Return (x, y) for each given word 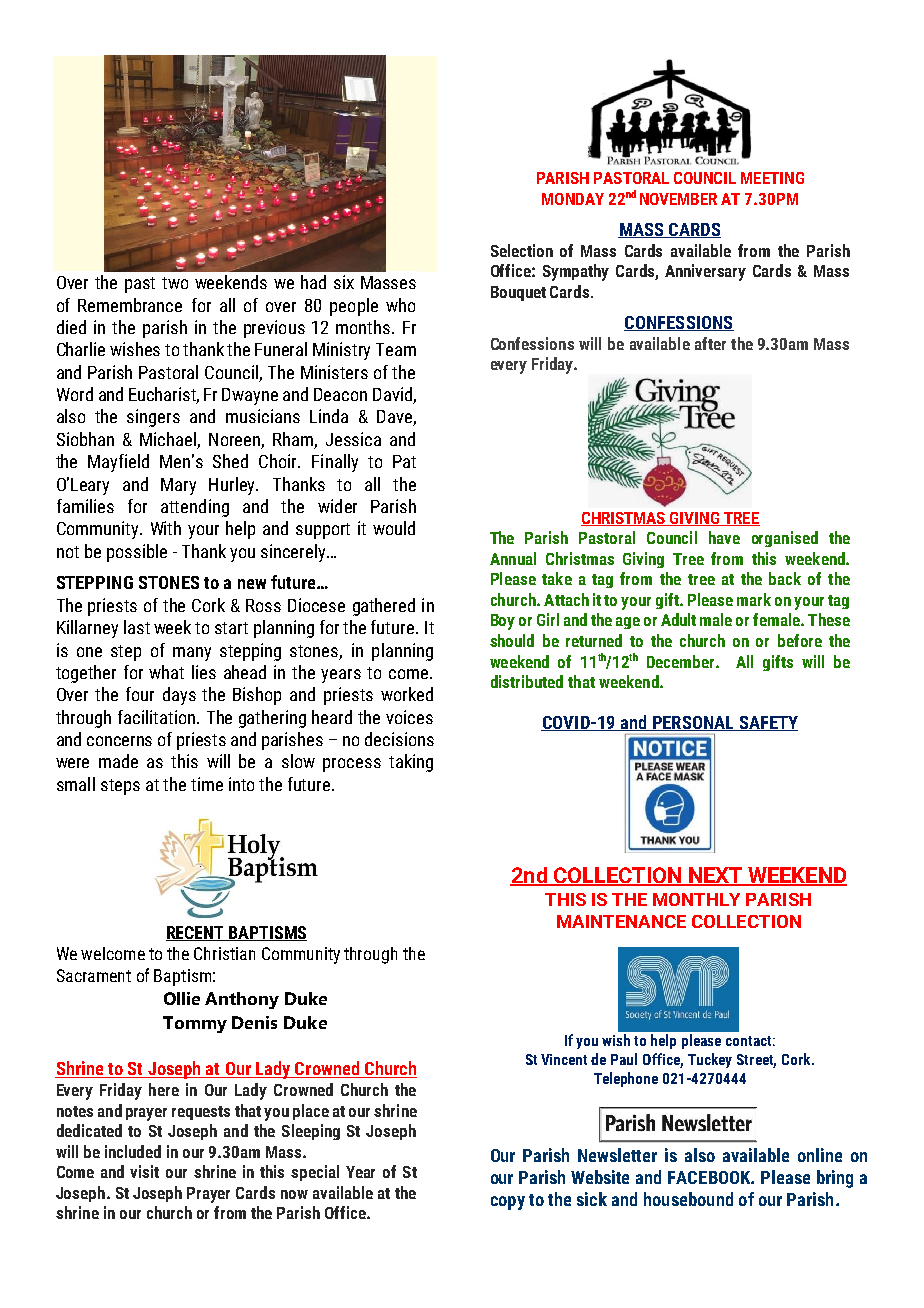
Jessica (353, 439)
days (179, 696)
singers (153, 418)
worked (407, 694)
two (175, 283)
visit (144, 1171)
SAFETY (767, 723)
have (724, 537)
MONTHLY (696, 899)
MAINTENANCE (621, 921)
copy (508, 1203)
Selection (522, 250)
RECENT (196, 933)
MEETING (772, 178)
